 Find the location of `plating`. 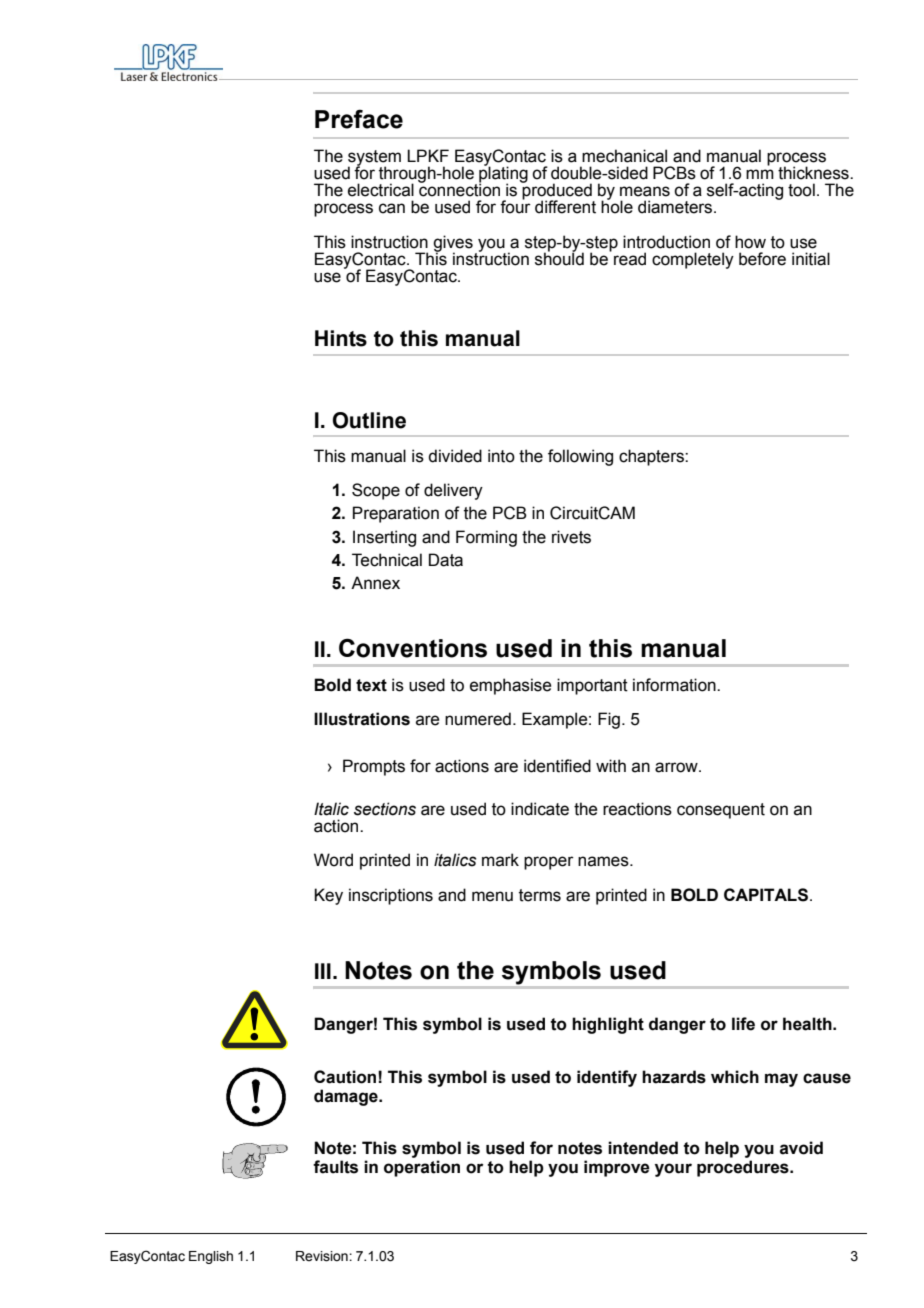

plating is located at coordinates (503, 175).
